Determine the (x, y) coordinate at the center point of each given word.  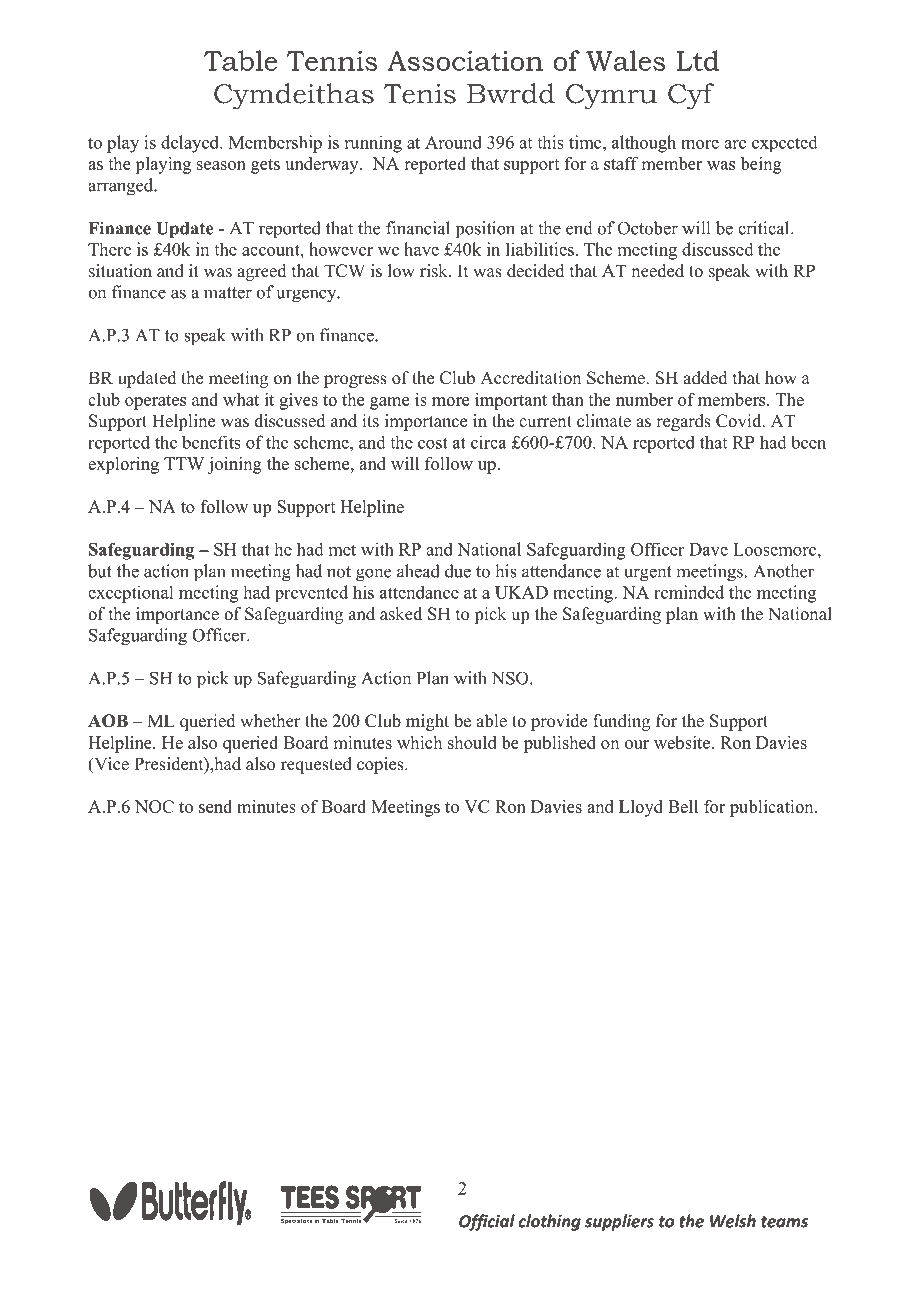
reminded (689, 592)
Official (487, 1222)
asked (401, 614)
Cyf (691, 96)
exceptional (130, 594)
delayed (191, 144)
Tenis (420, 93)
